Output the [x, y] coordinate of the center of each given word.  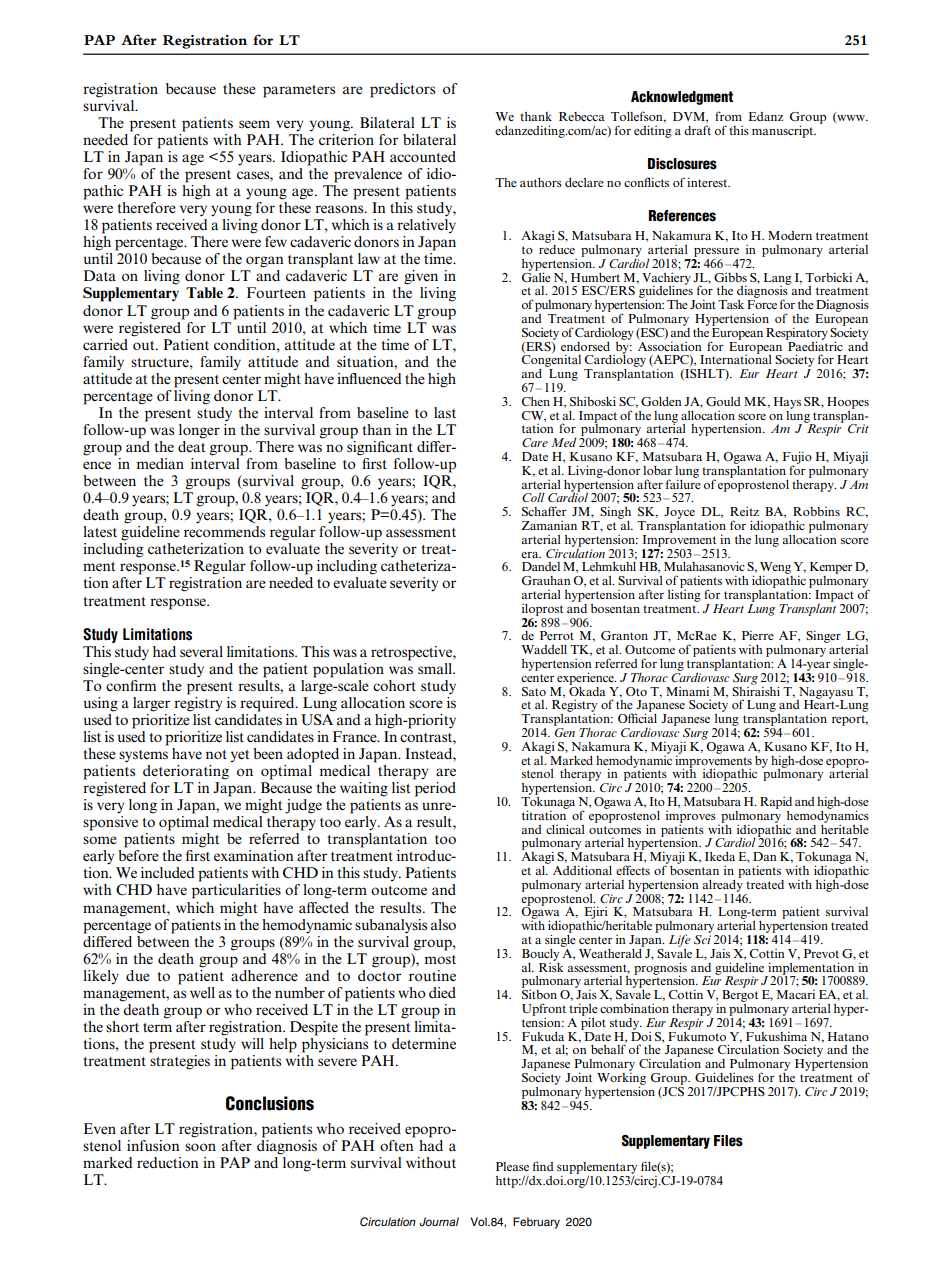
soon [200, 1147]
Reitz [744, 511]
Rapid [776, 803]
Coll [533, 497]
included [168, 872]
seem [254, 124]
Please [512, 1166]
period [435, 789]
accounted [423, 156]
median [160, 463]
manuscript [784, 131]
